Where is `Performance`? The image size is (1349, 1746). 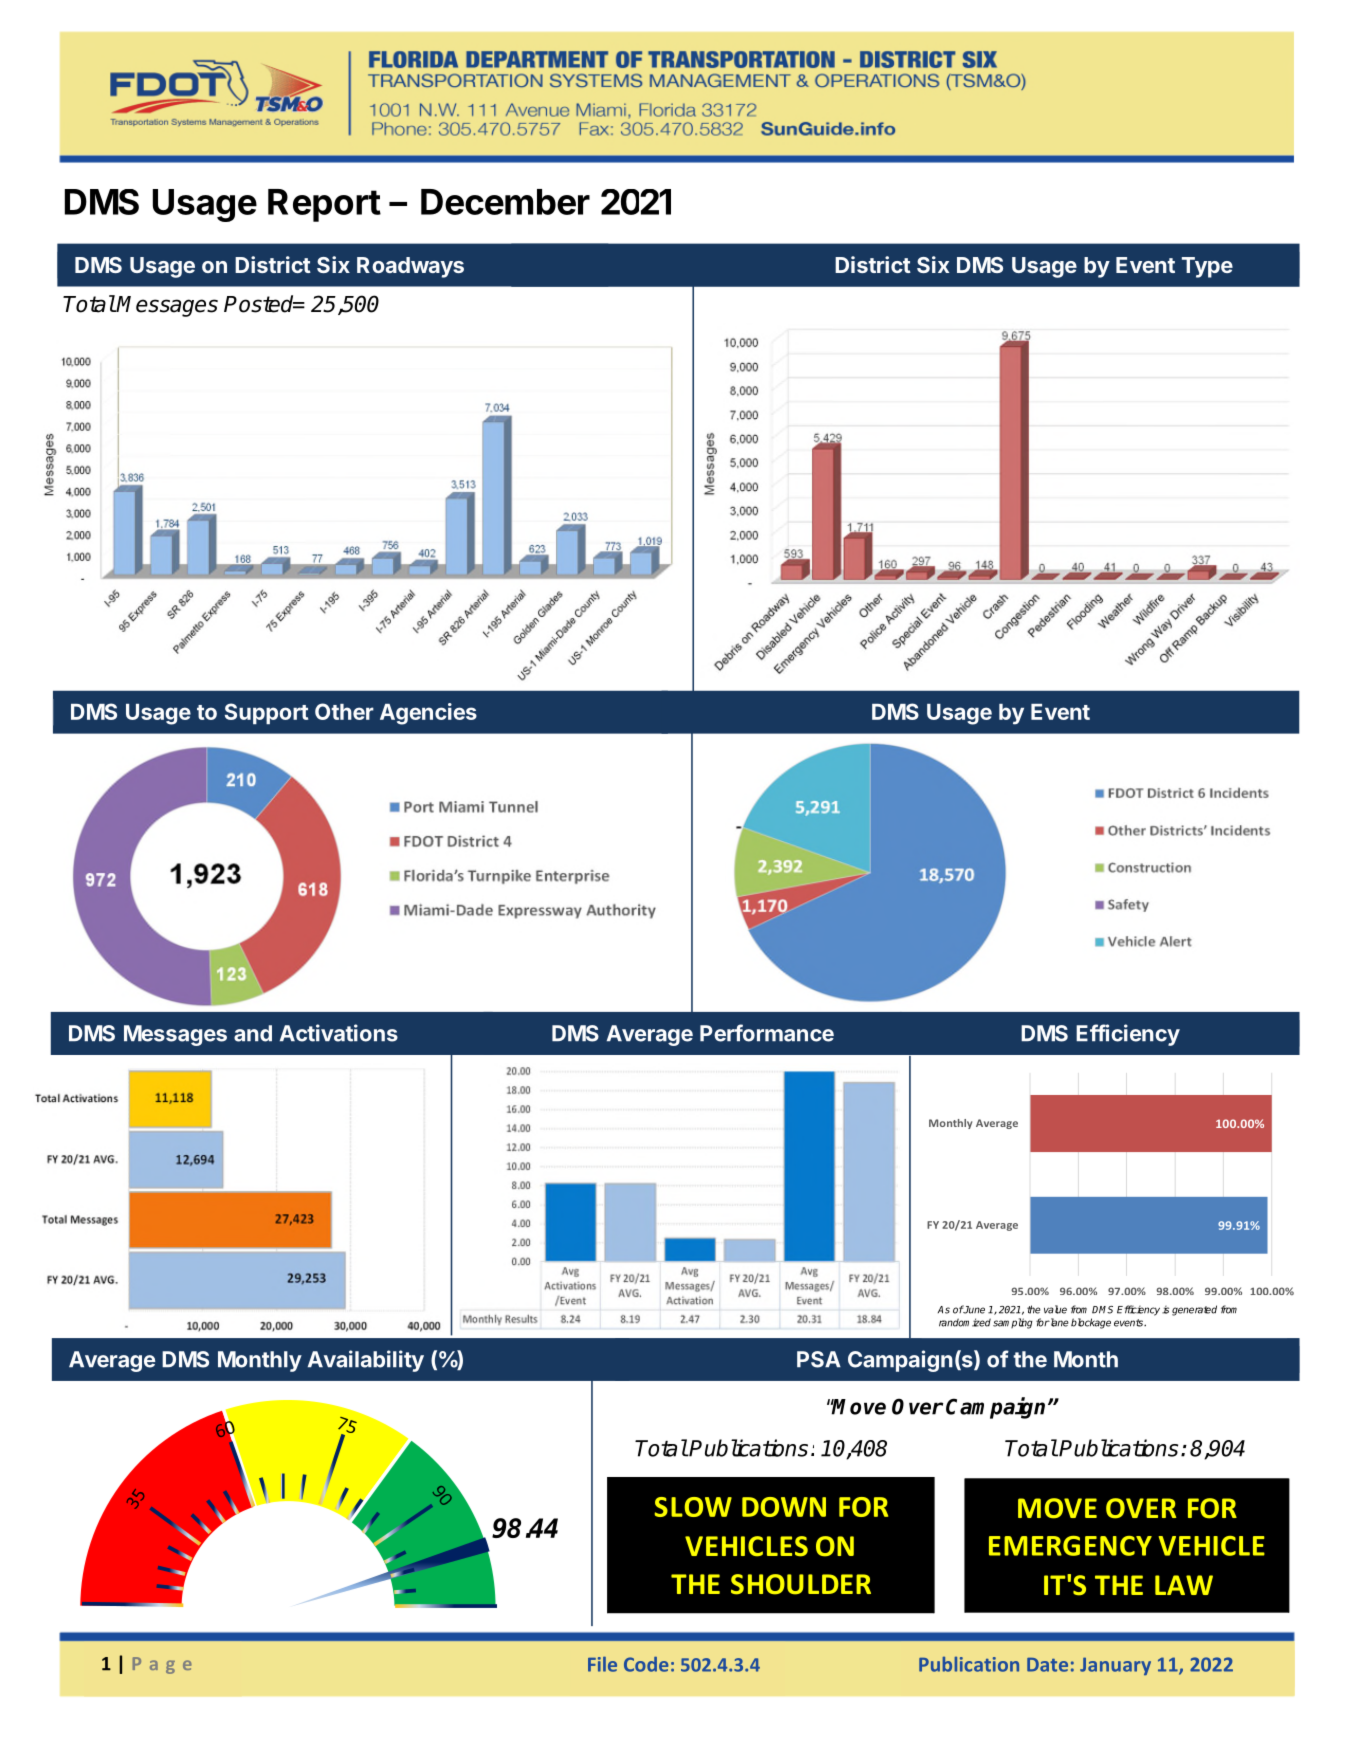
Performance is located at coordinates (767, 1033).
